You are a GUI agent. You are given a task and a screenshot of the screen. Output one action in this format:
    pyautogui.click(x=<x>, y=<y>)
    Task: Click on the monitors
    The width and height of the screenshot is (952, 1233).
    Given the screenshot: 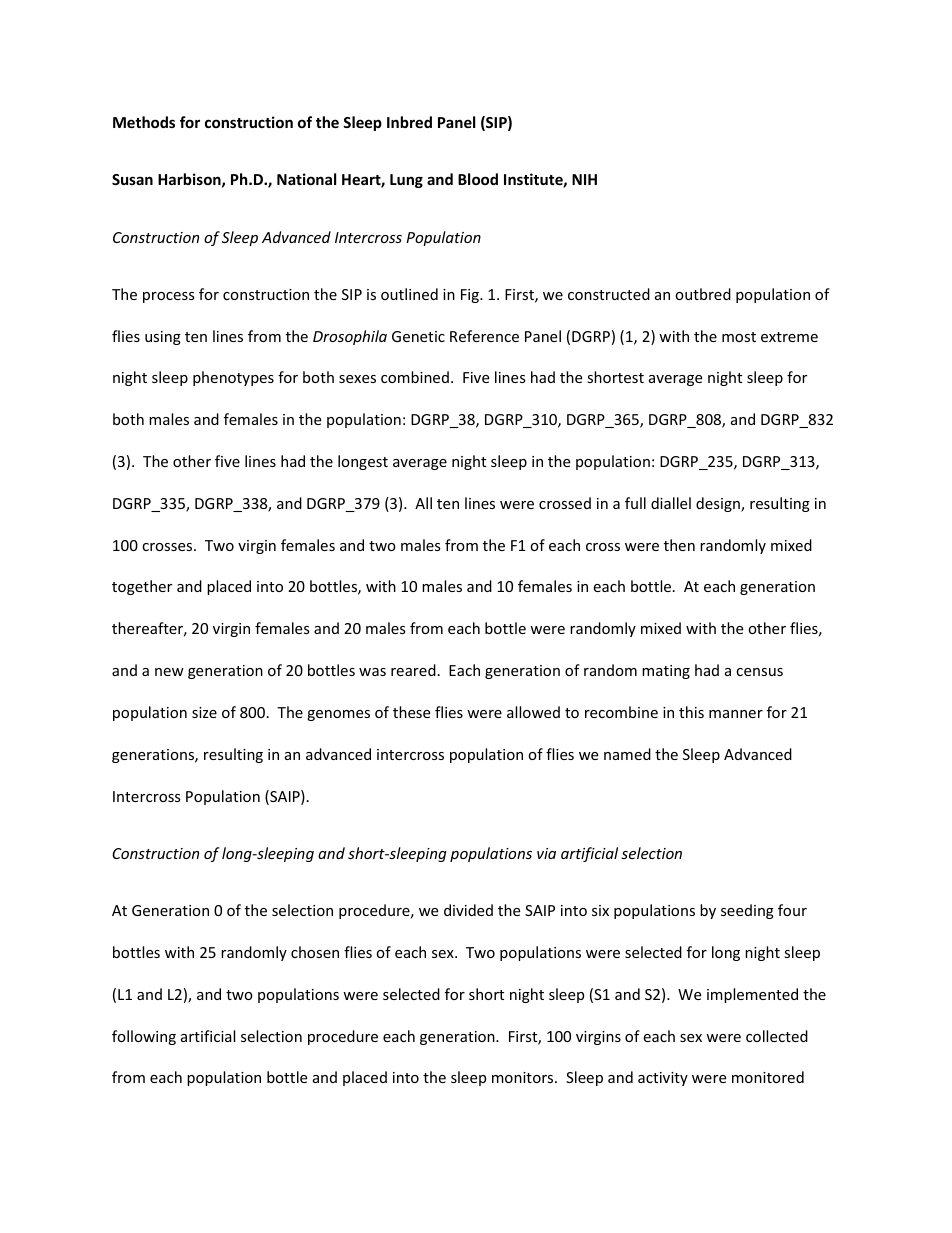 What is the action you would take?
    pyautogui.click(x=524, y=1077)
